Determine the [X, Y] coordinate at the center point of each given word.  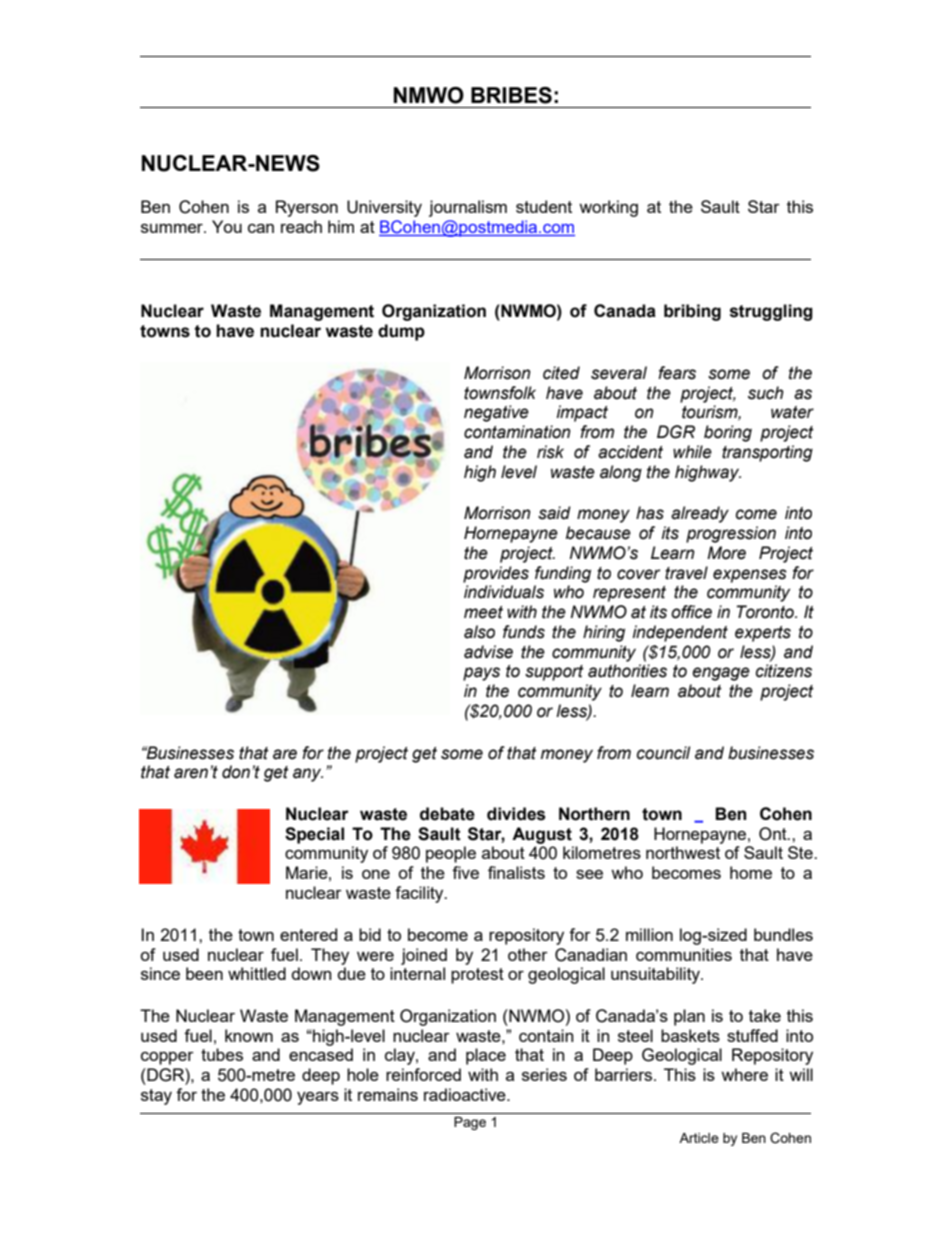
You [227, 226]
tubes [222, 1054]
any [308, 775]
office [691, 612]
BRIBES [511, 95]
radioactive [466, 1094]
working [608, 208]
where [744, 1074]
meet [483, 612]
